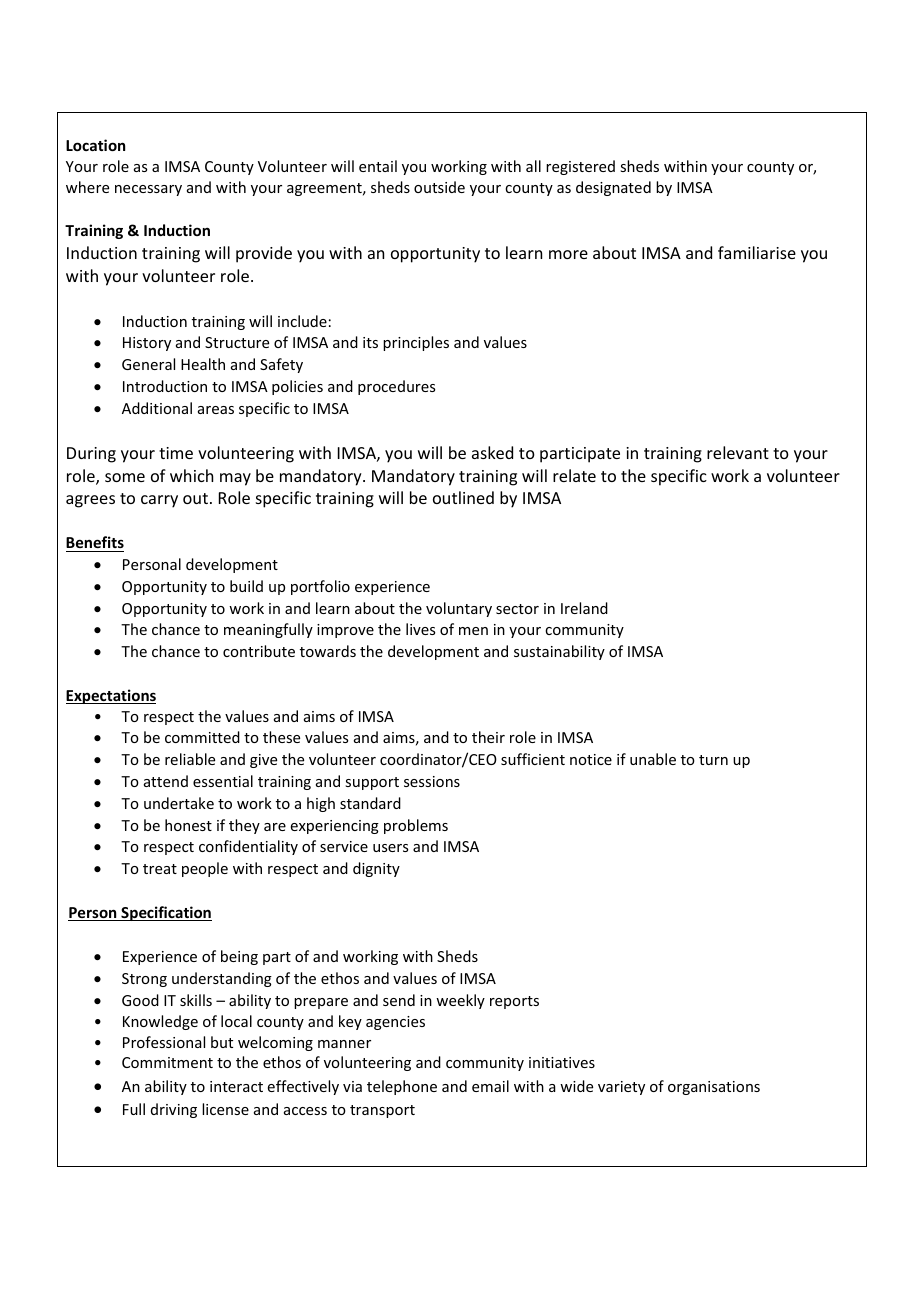 The height and width of the image is (1308, 924). Describe the element at coordinates (584, 608) in the image. I see `Ireland` at that location.
